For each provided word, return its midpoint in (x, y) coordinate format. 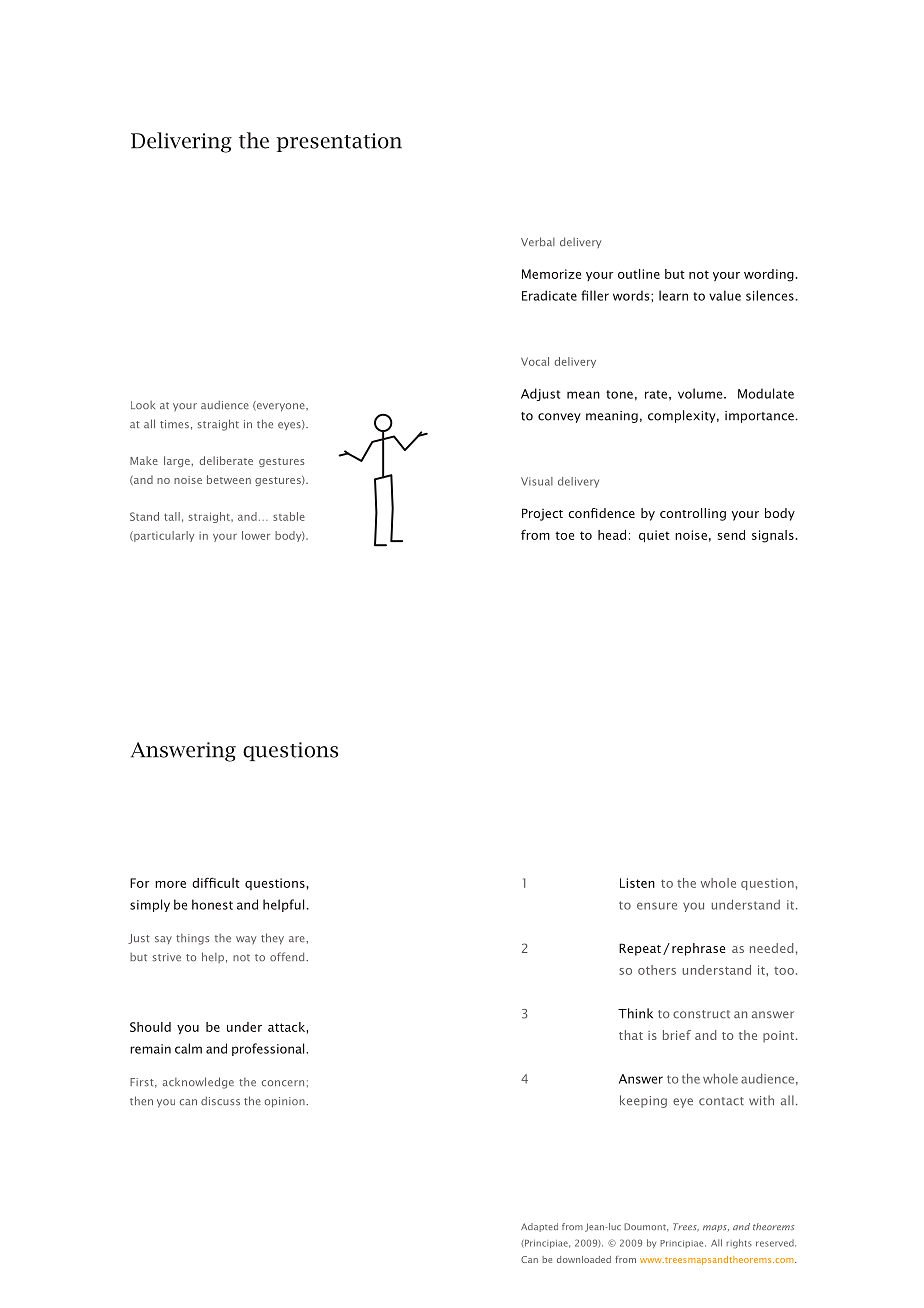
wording (769, 275)
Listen (637, 883)
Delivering (181, 142)
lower (256, 535)
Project (542, 514)
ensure (657, 906)
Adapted (539, 1227)
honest (212, 904)
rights (739, 1244)
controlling (693, 514)
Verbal (538, 241)
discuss (220, 1101)
